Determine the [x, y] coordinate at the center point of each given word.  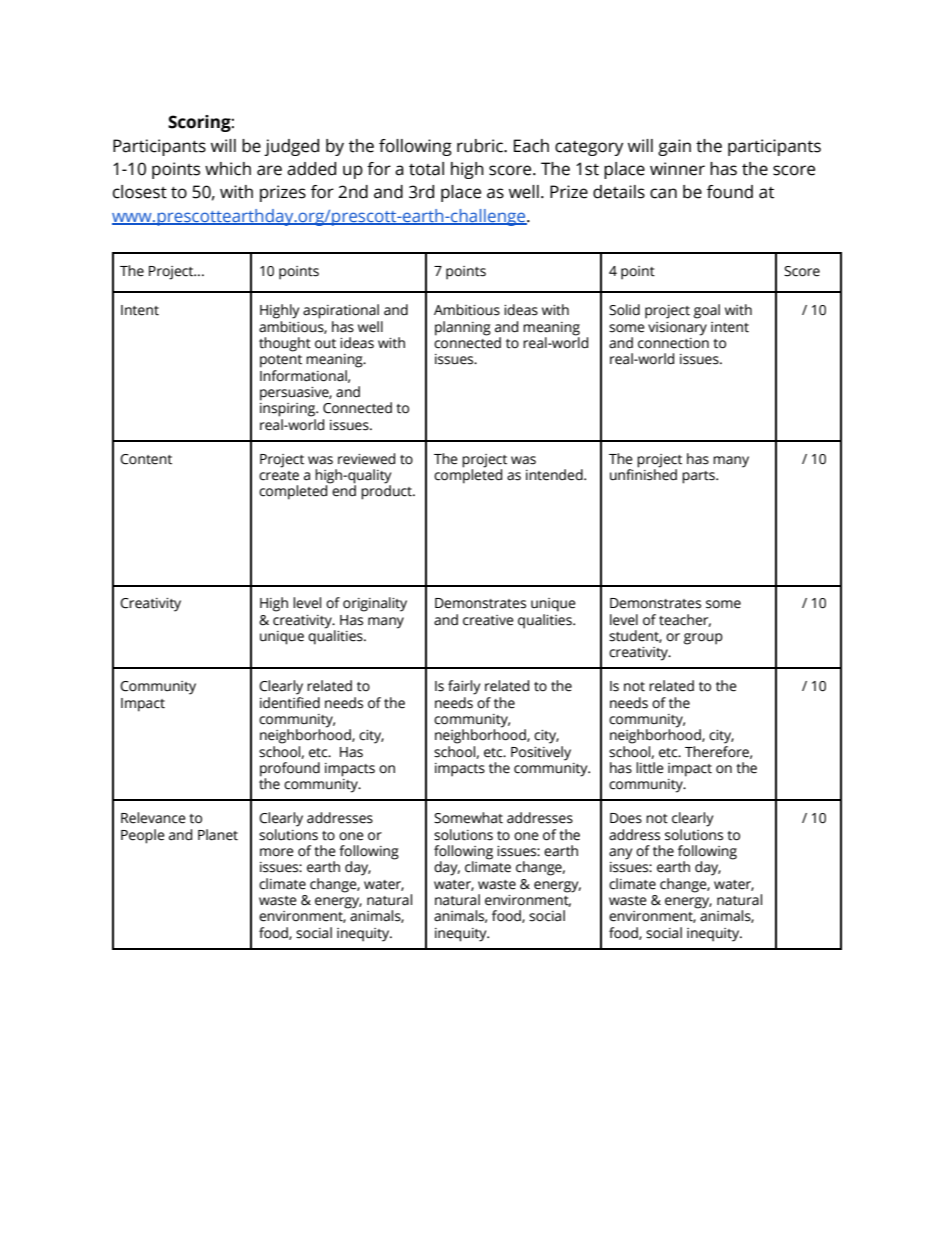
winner [677, 169]
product [387, 491]
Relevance [153, 818]
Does [626, 818]
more [277, 852]
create [279, 476]
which [228, 169]
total [426, 169]
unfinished [643, 474]
